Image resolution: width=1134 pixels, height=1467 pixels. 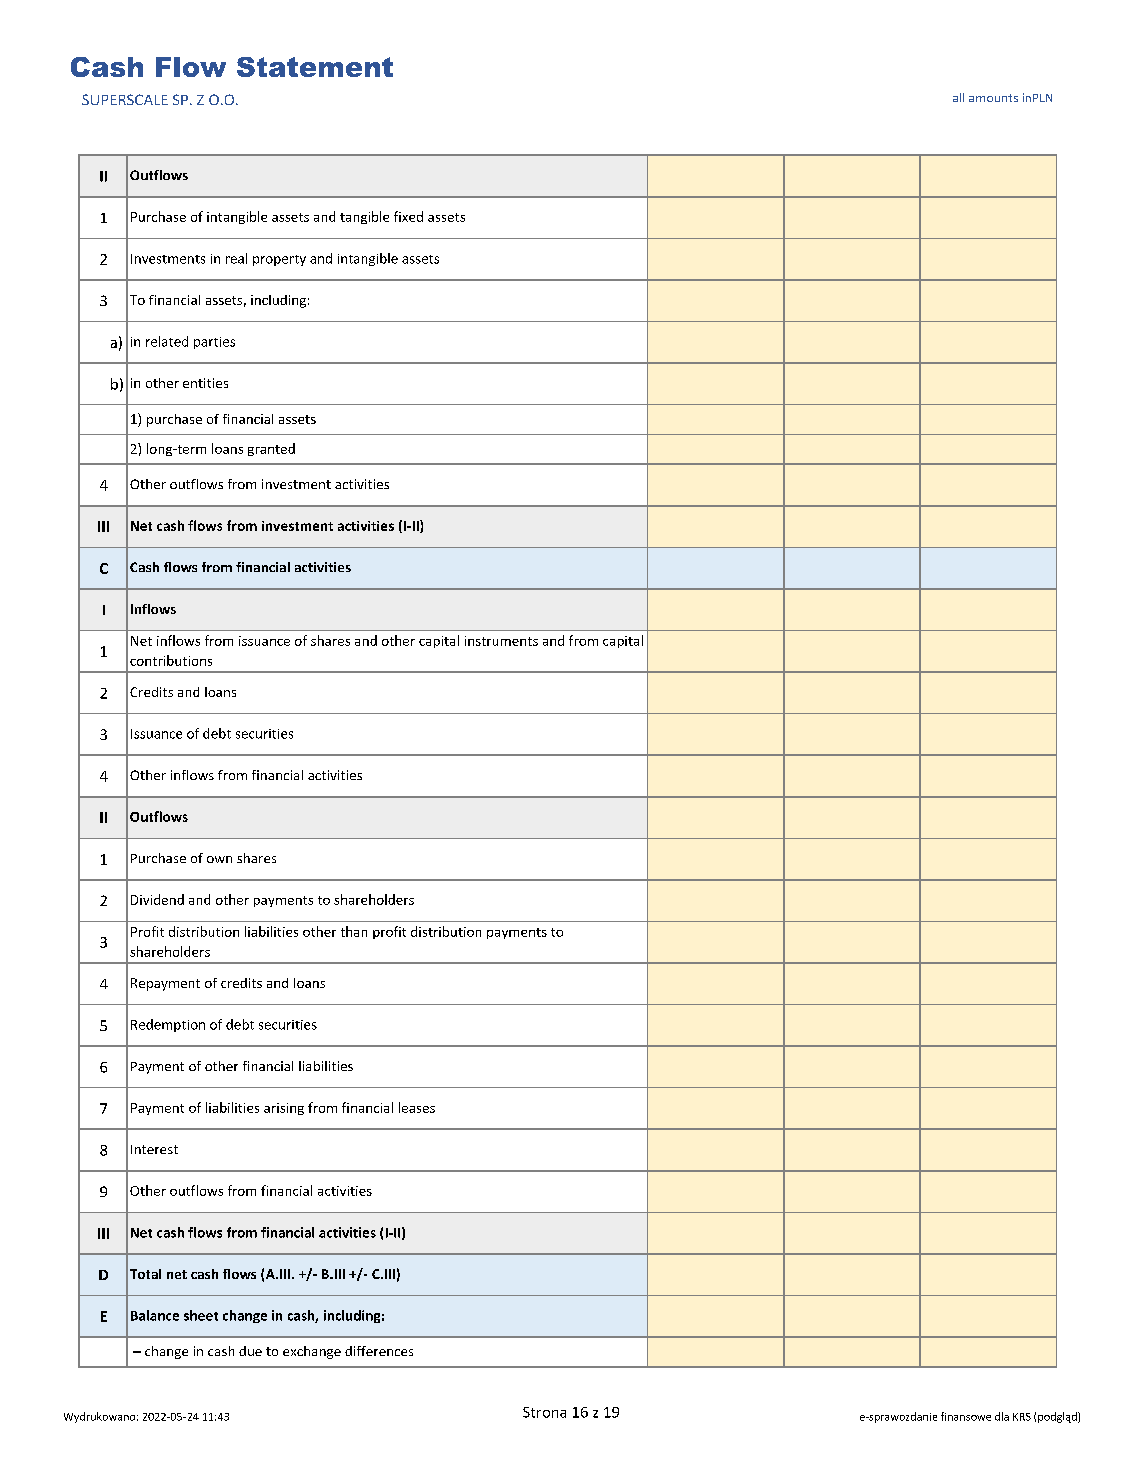 I want to click on granted, so click(x=271, y=449).
